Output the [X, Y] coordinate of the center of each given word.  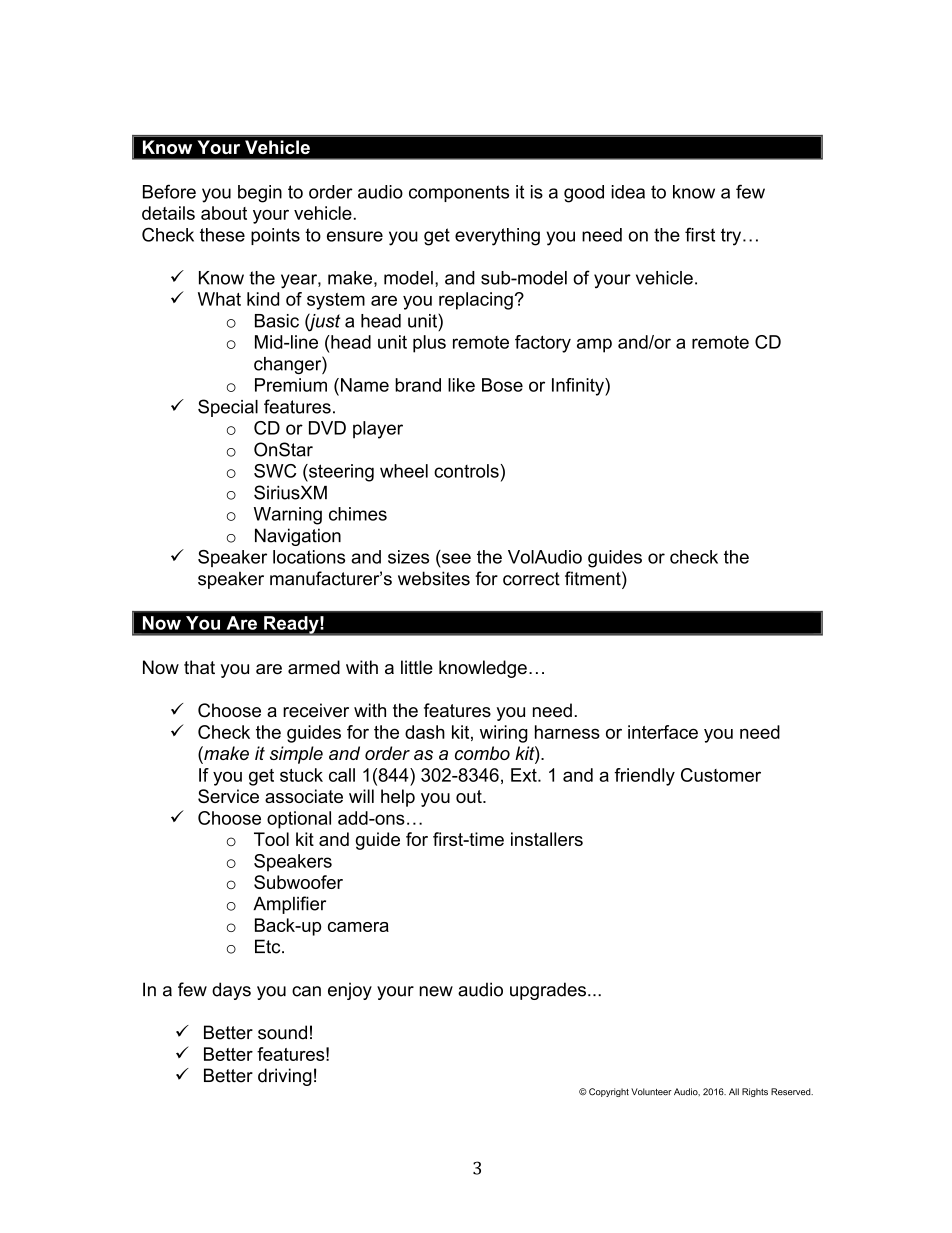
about [224, 213]
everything [497, 237]
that [199, 667]
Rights [755, 1092]
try [732, 237]
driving [285, 1077]
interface [663, 732]
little [417, 667]
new [436, 991]
